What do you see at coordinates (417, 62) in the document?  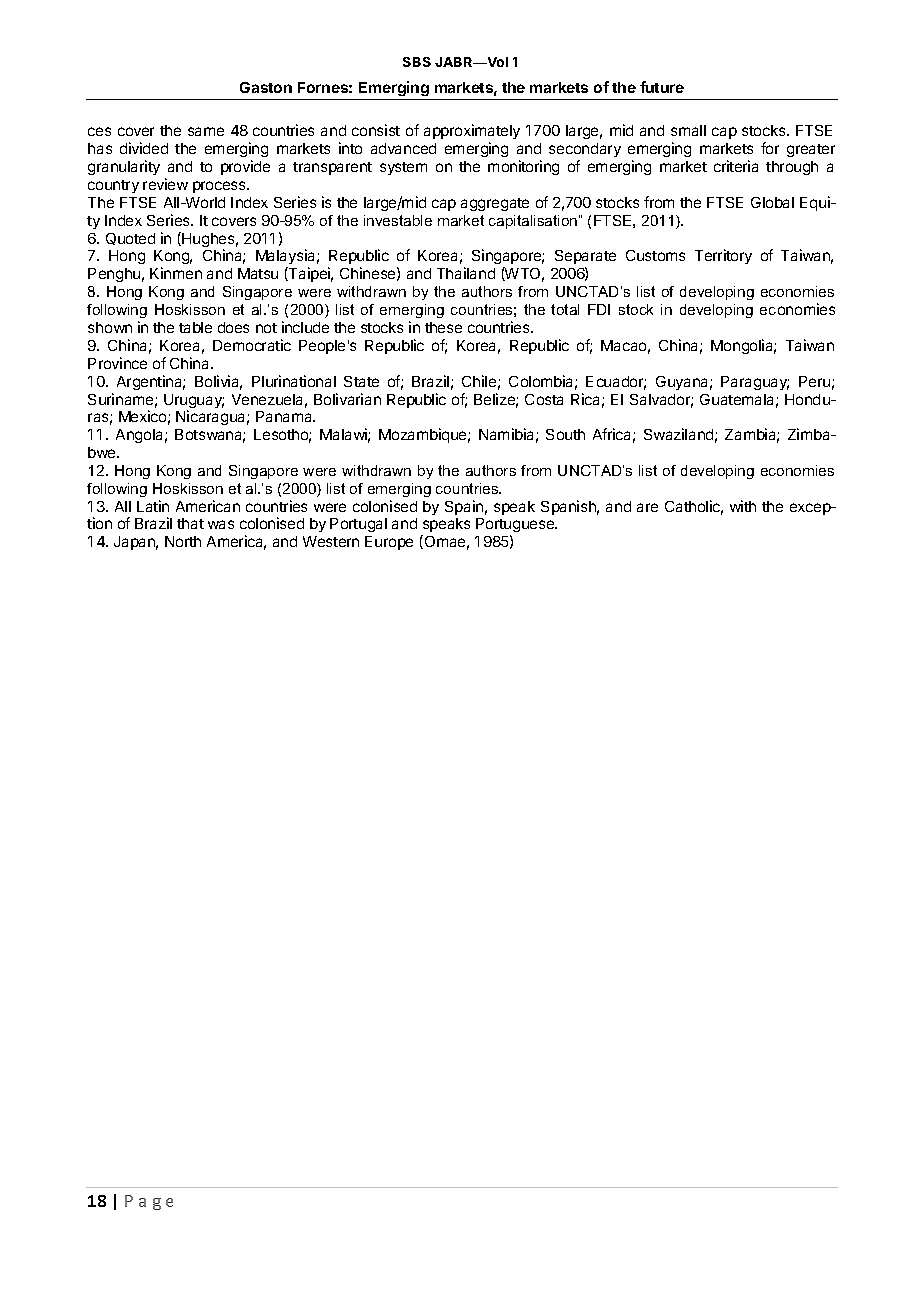 I see `SBS` at bounding box center [417, 62].
